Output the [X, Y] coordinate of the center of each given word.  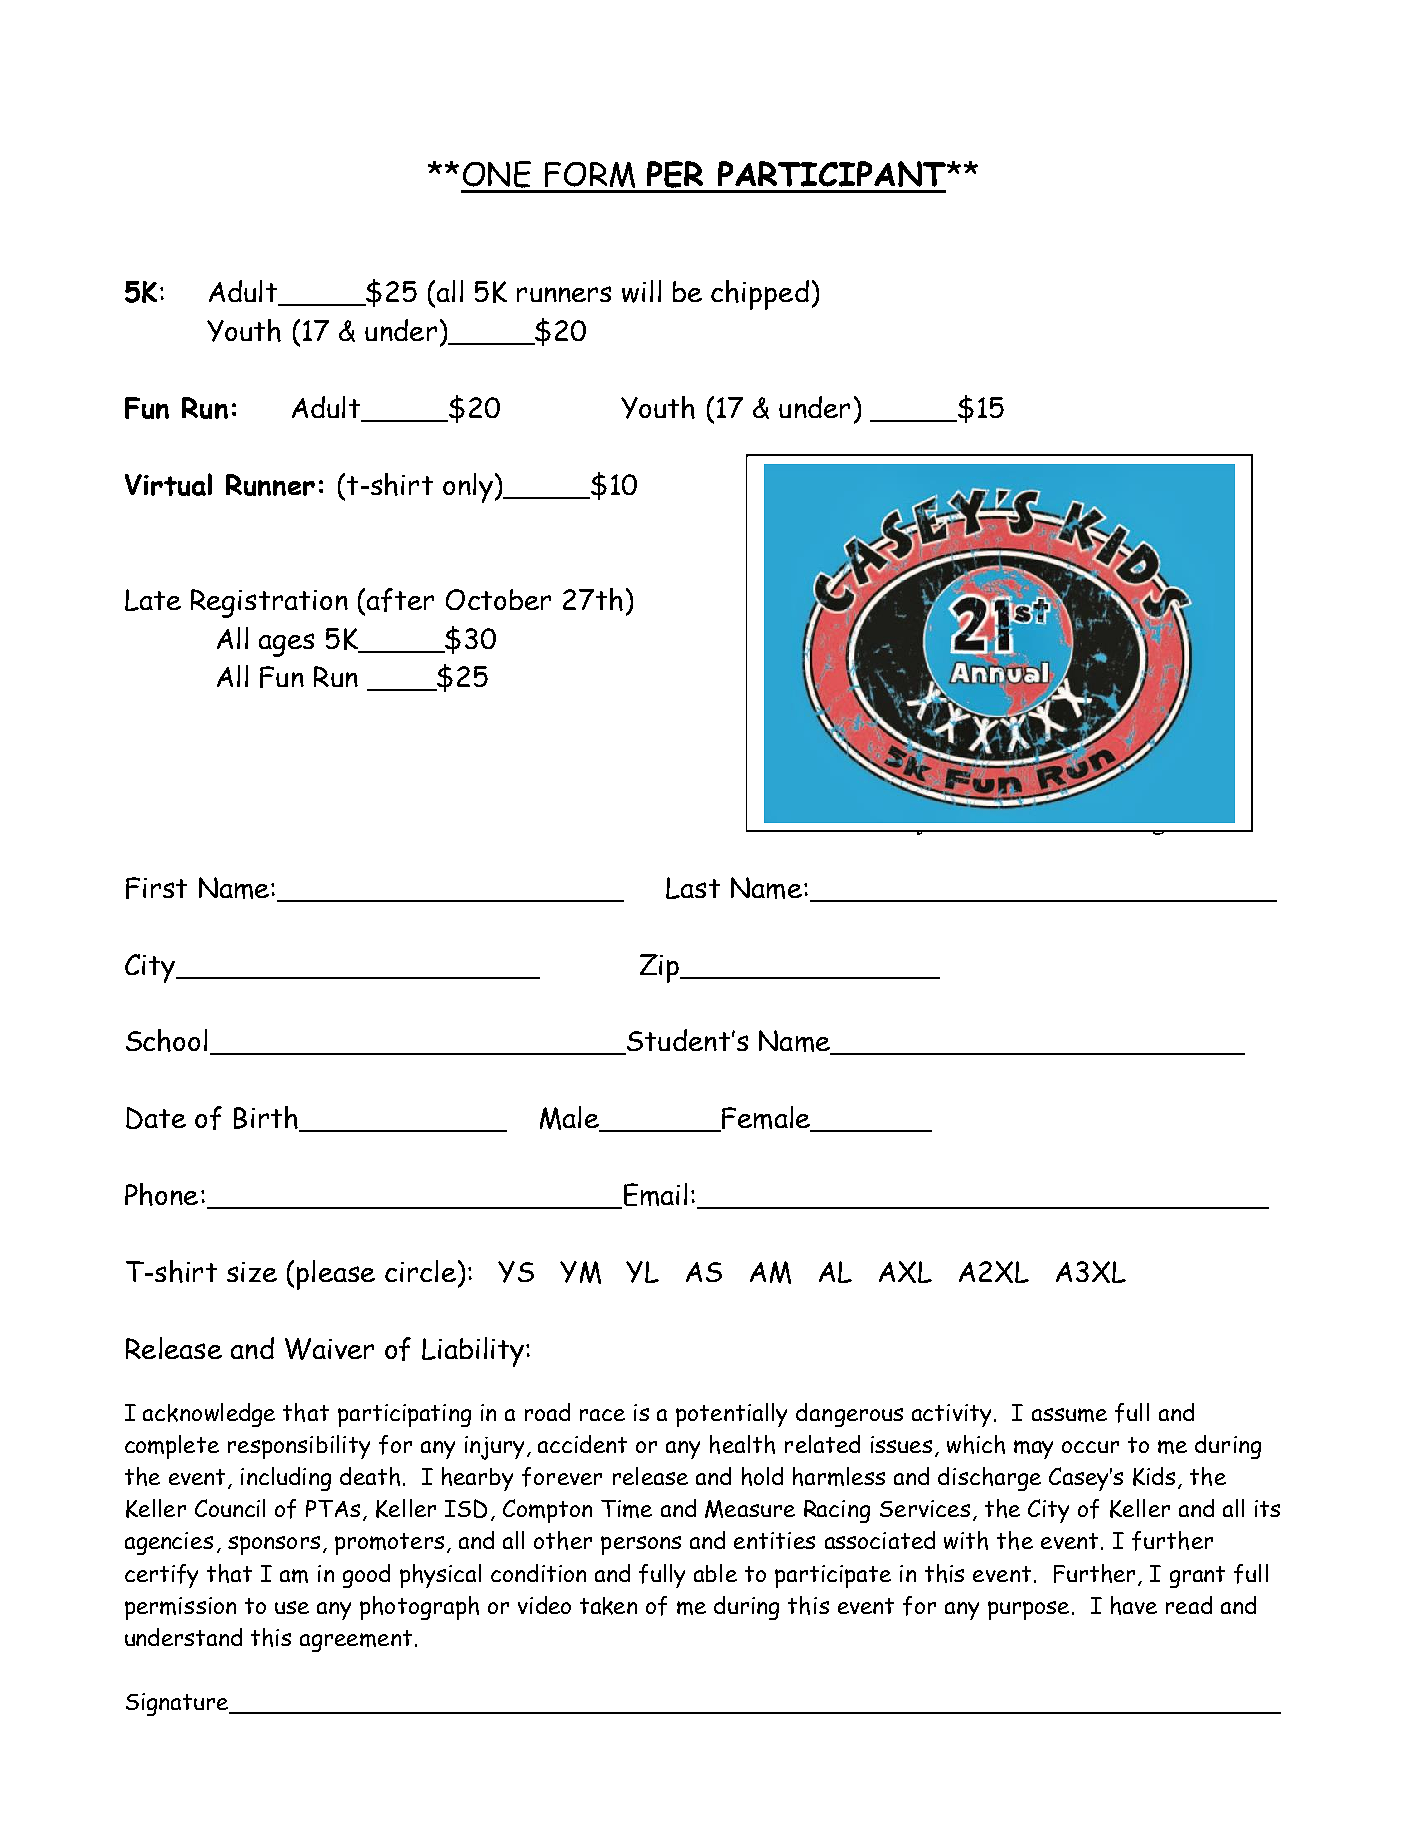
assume [1069, 1415]
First [156, 888]
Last [693, 888]
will [641, 291]
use [292, 1607]
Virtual [168, 484]
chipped [760, 295]
